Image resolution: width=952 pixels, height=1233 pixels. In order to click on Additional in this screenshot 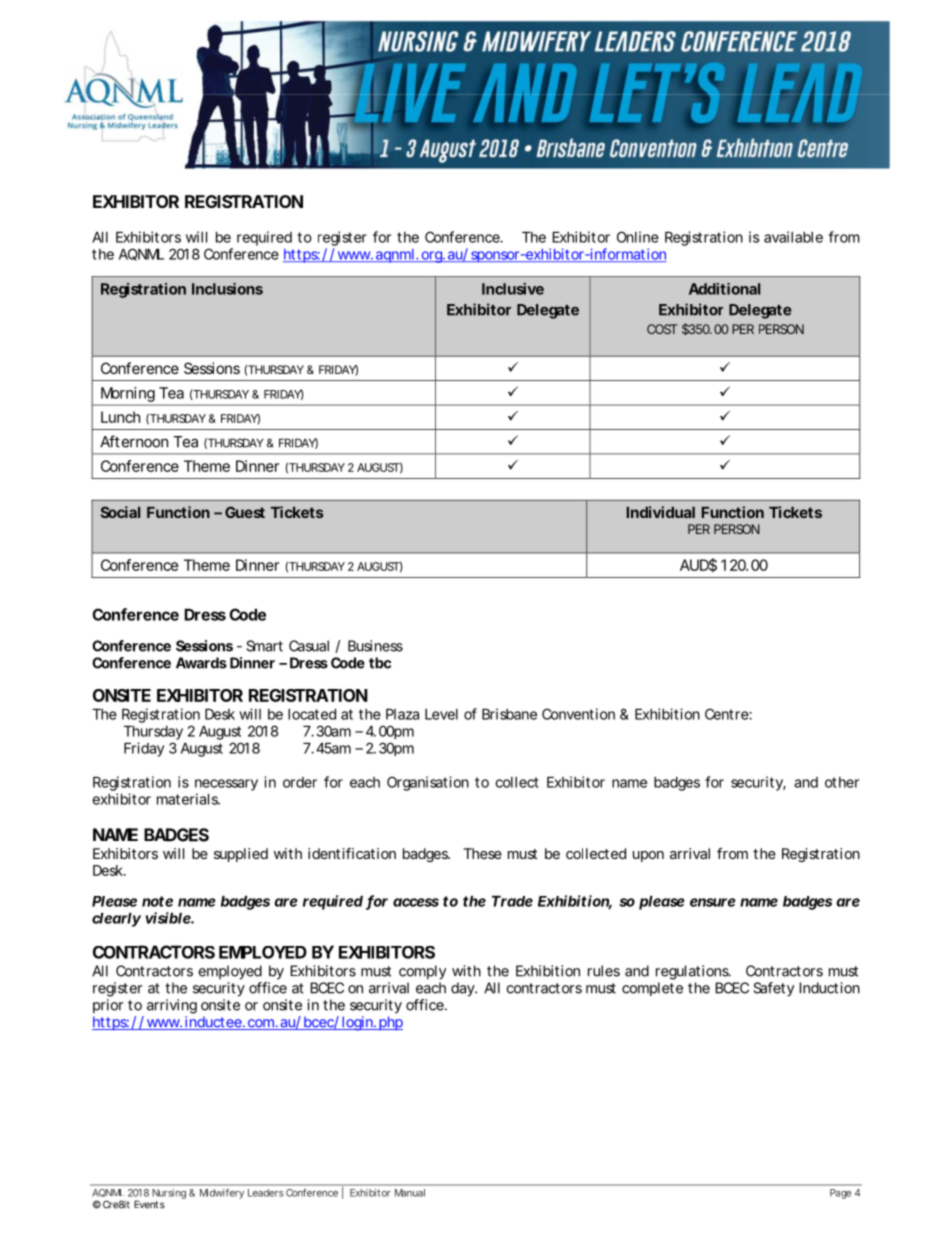, I will do `click(724, 289)`.
